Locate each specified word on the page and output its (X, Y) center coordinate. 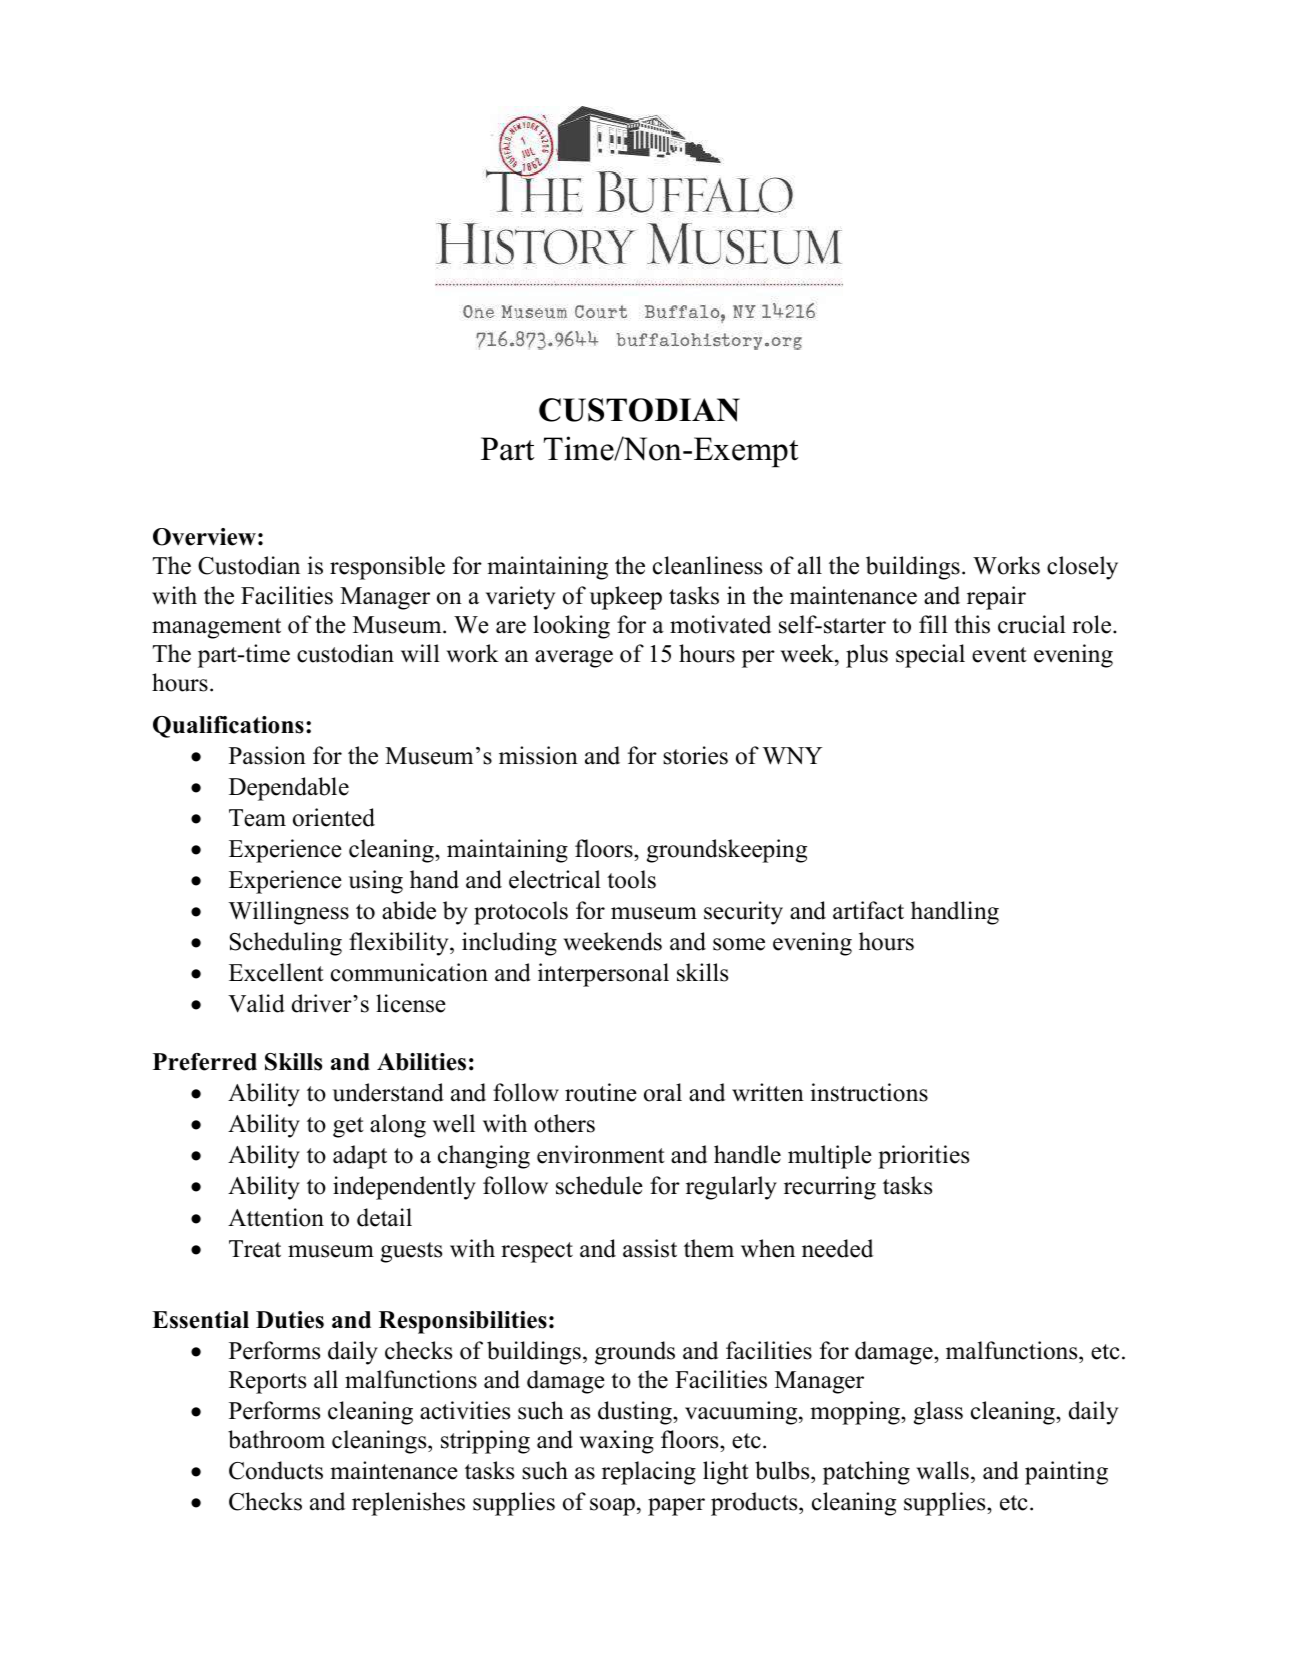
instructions (869, 1092)
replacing (649, 1473)
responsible (387, 568)
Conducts (276, 1470)
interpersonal (603, 975)
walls (942, 1470)
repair (996, 598)
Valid (256, 1003)
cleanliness (707, 565)
